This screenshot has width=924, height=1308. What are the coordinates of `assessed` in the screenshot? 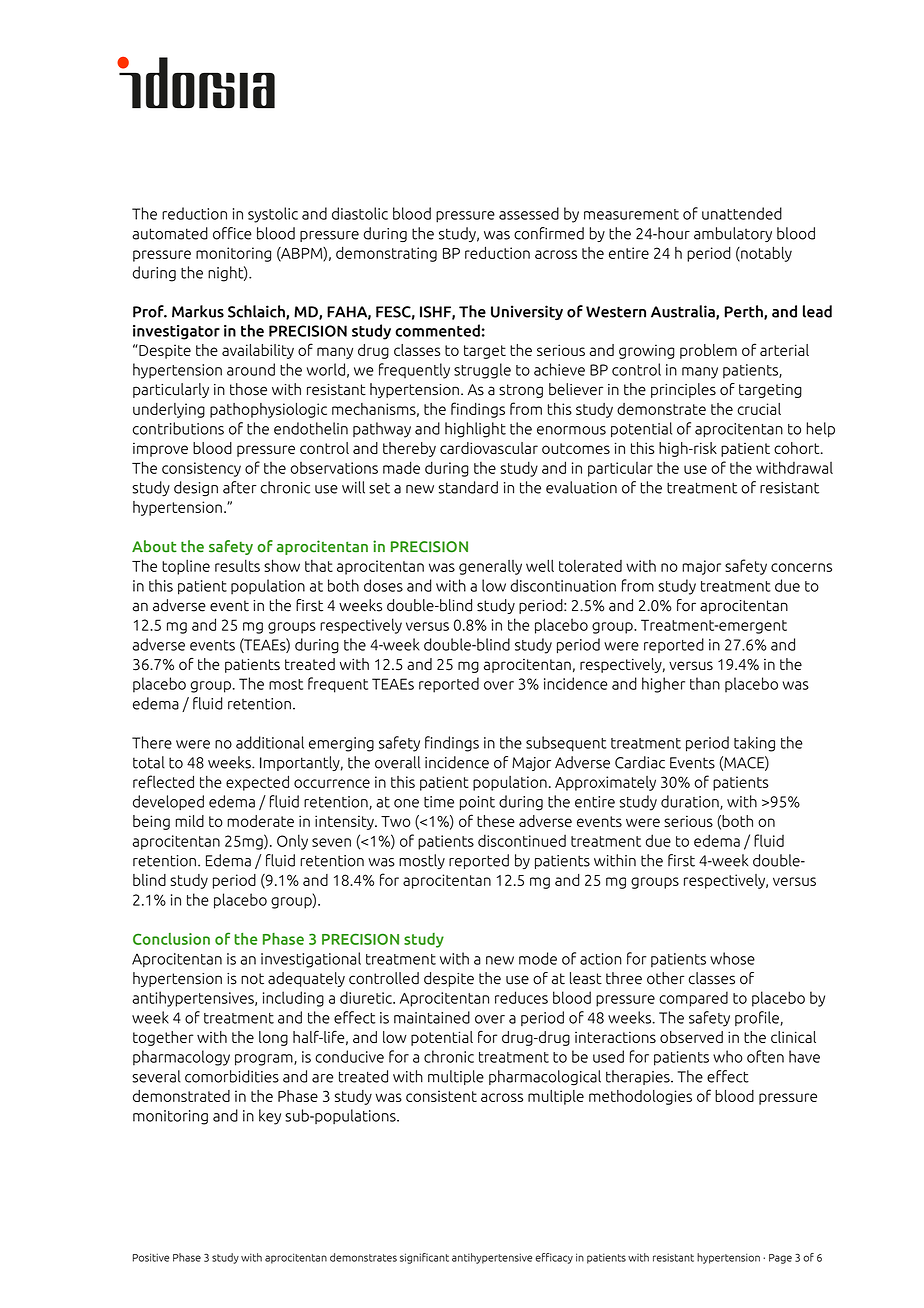 It's located at (529, 213).
